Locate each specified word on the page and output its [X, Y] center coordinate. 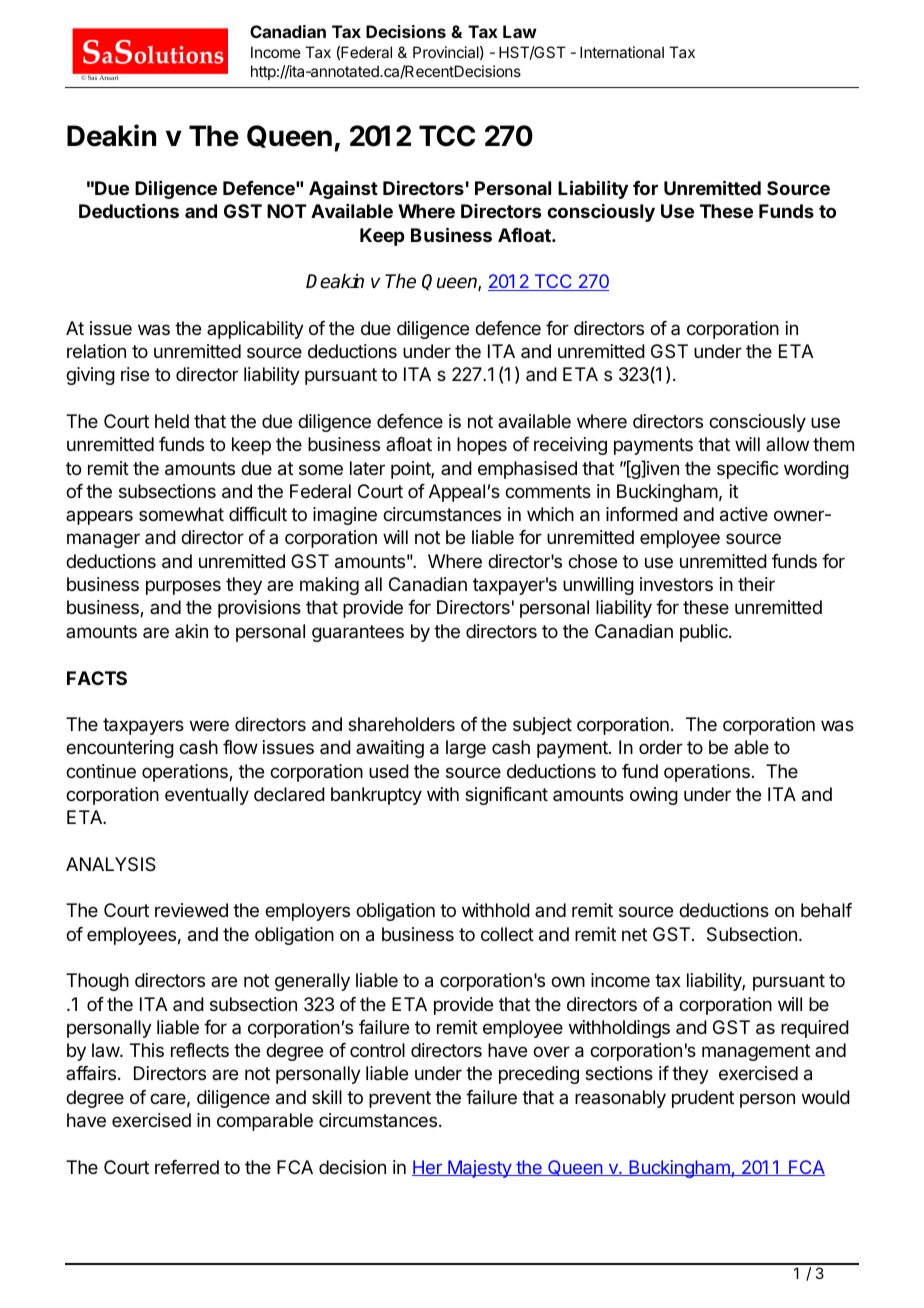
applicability [255, 330]
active [744, 514]
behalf [826, 910]
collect [507, 934]
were [209, 725]
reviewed [191, 910]
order [661, 747]
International [622, 52]
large [466, 749]
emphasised [527, 470]
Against [343, 189]
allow [787, 444]
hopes [482, 446]
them [833, 444]
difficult [258, 514]
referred [187, 1167]
